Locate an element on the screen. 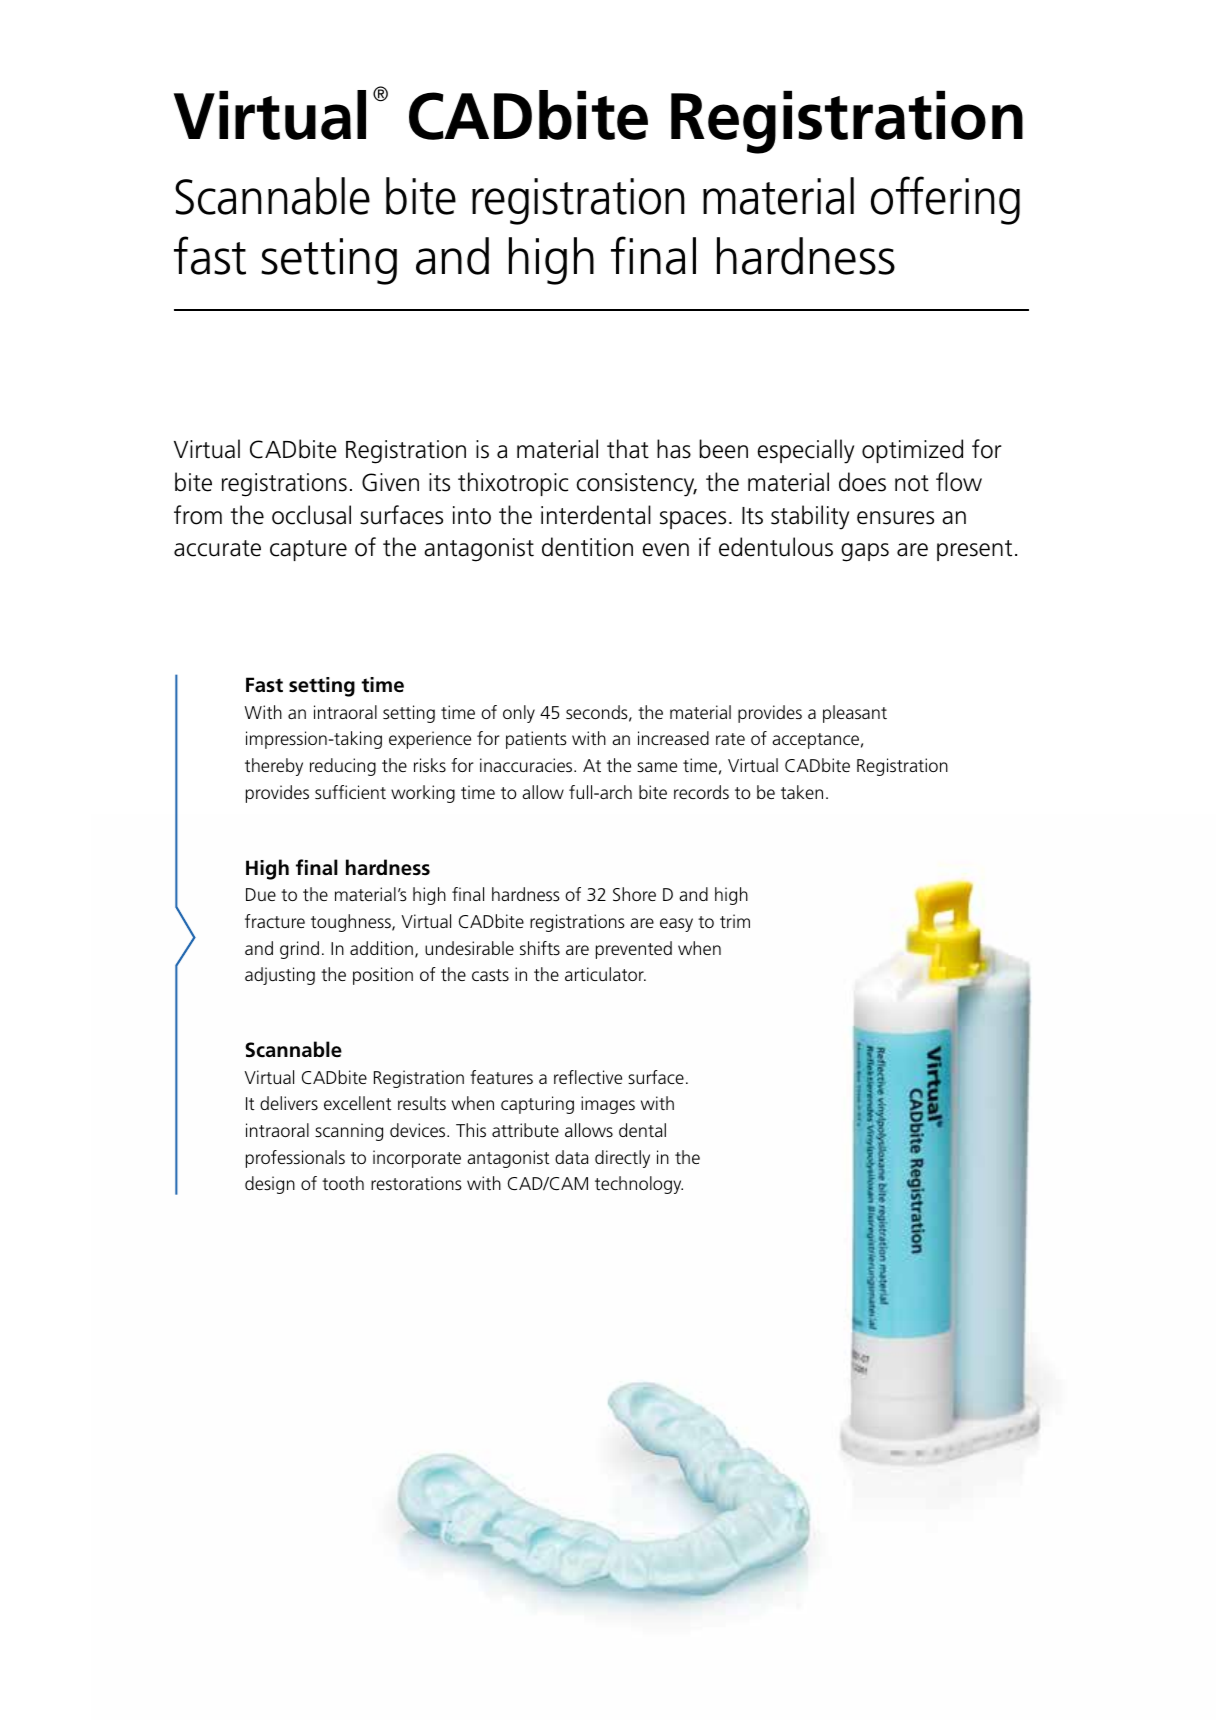 The height and width of the screenshot is (1720, 1216). only is located at coordinates (519, 714).
